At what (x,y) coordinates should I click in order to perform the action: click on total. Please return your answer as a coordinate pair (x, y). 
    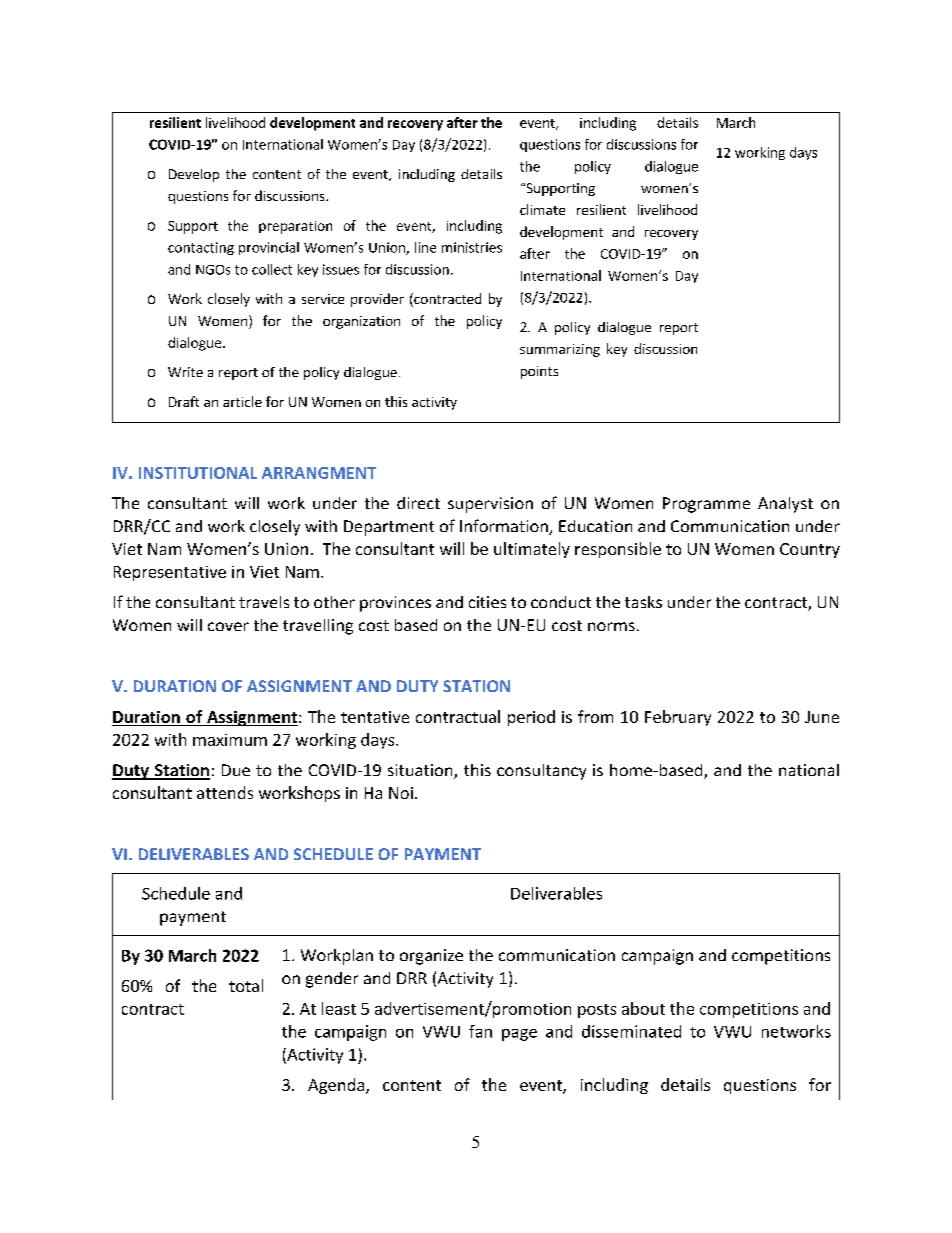
    Looking at the image, I should click on (246, 985).
